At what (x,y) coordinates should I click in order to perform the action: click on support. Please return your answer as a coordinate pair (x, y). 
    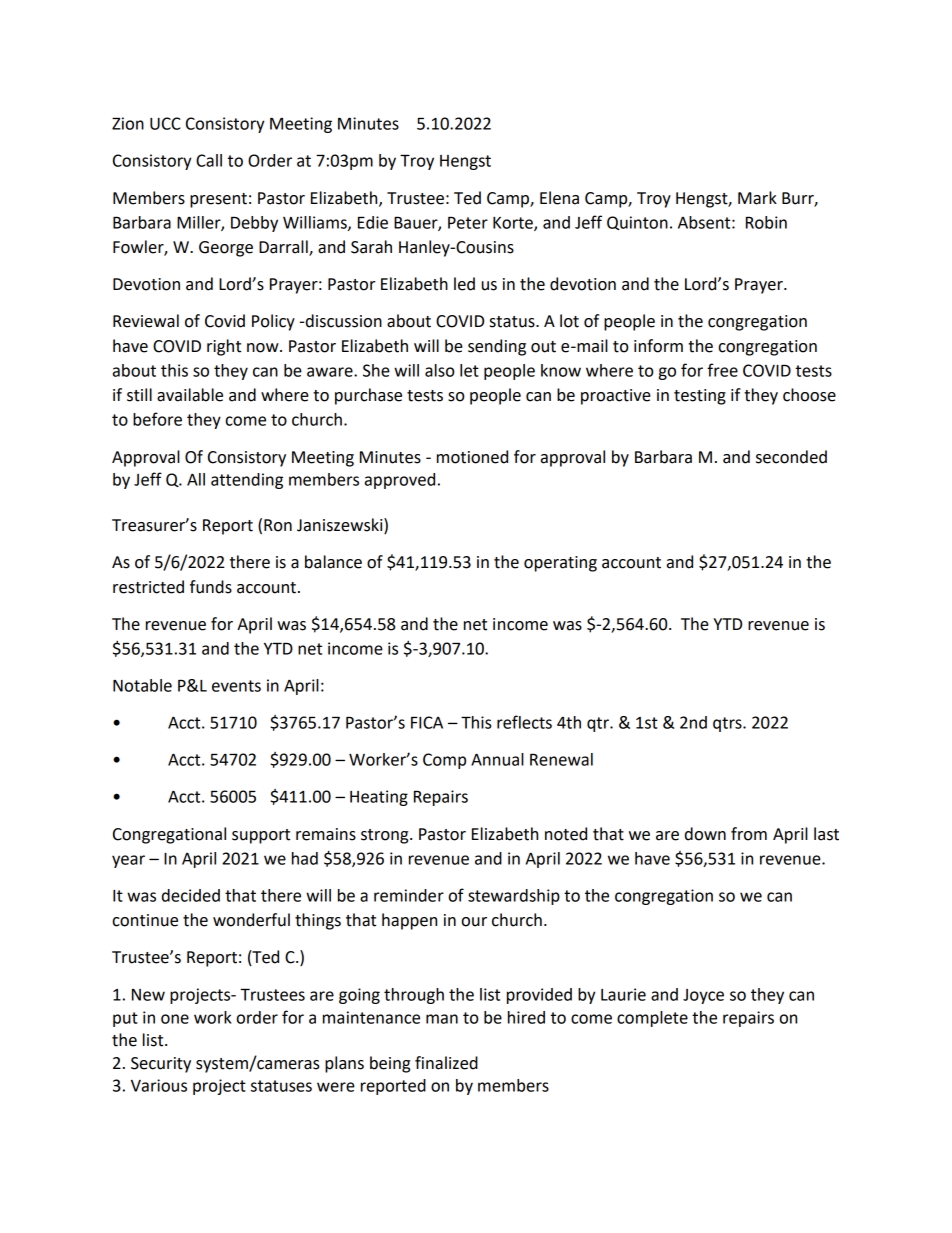
    Looking at the image, I should click on (261, 836).
